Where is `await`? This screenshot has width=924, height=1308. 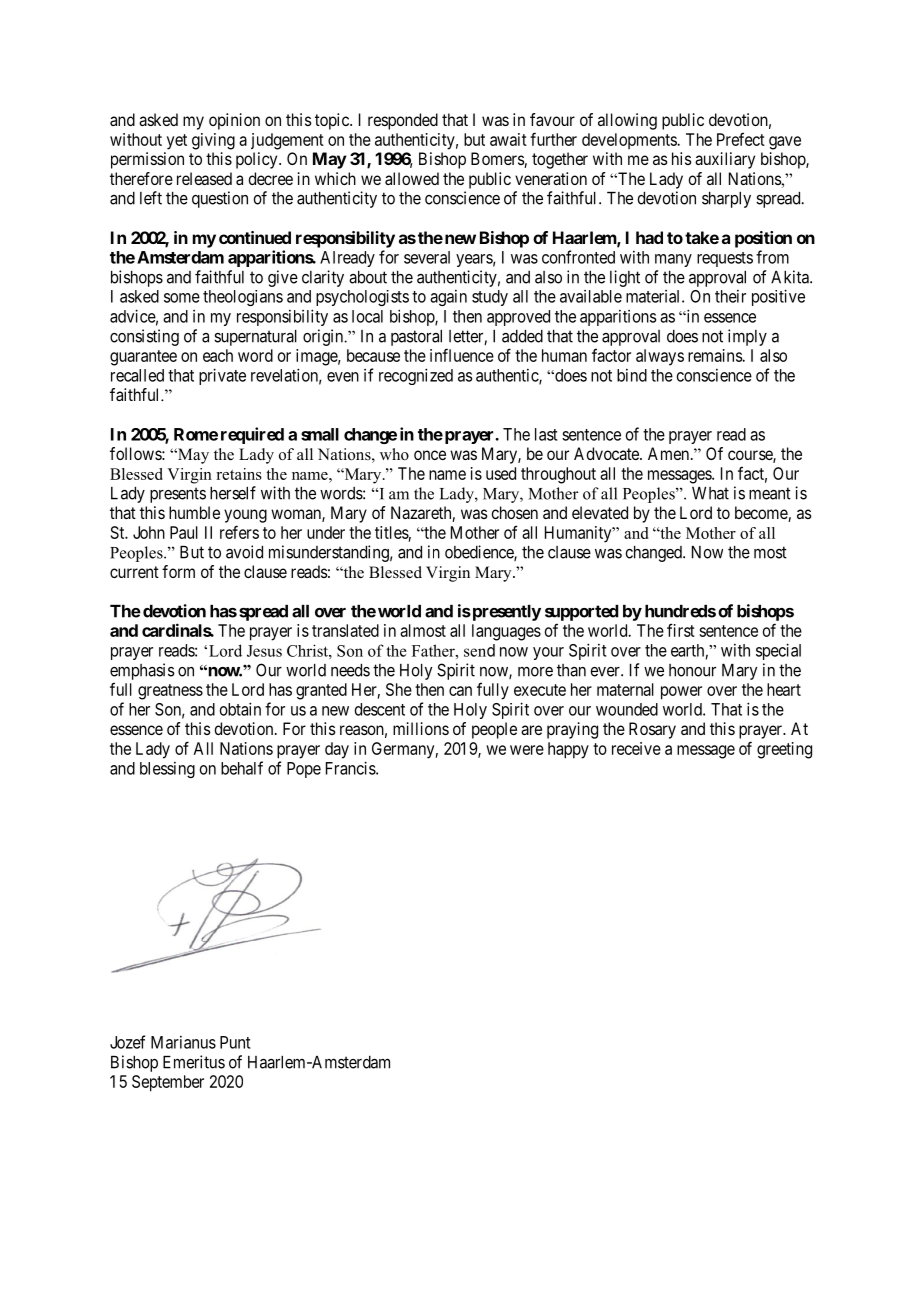 await is located at coordinates (508, 139).
